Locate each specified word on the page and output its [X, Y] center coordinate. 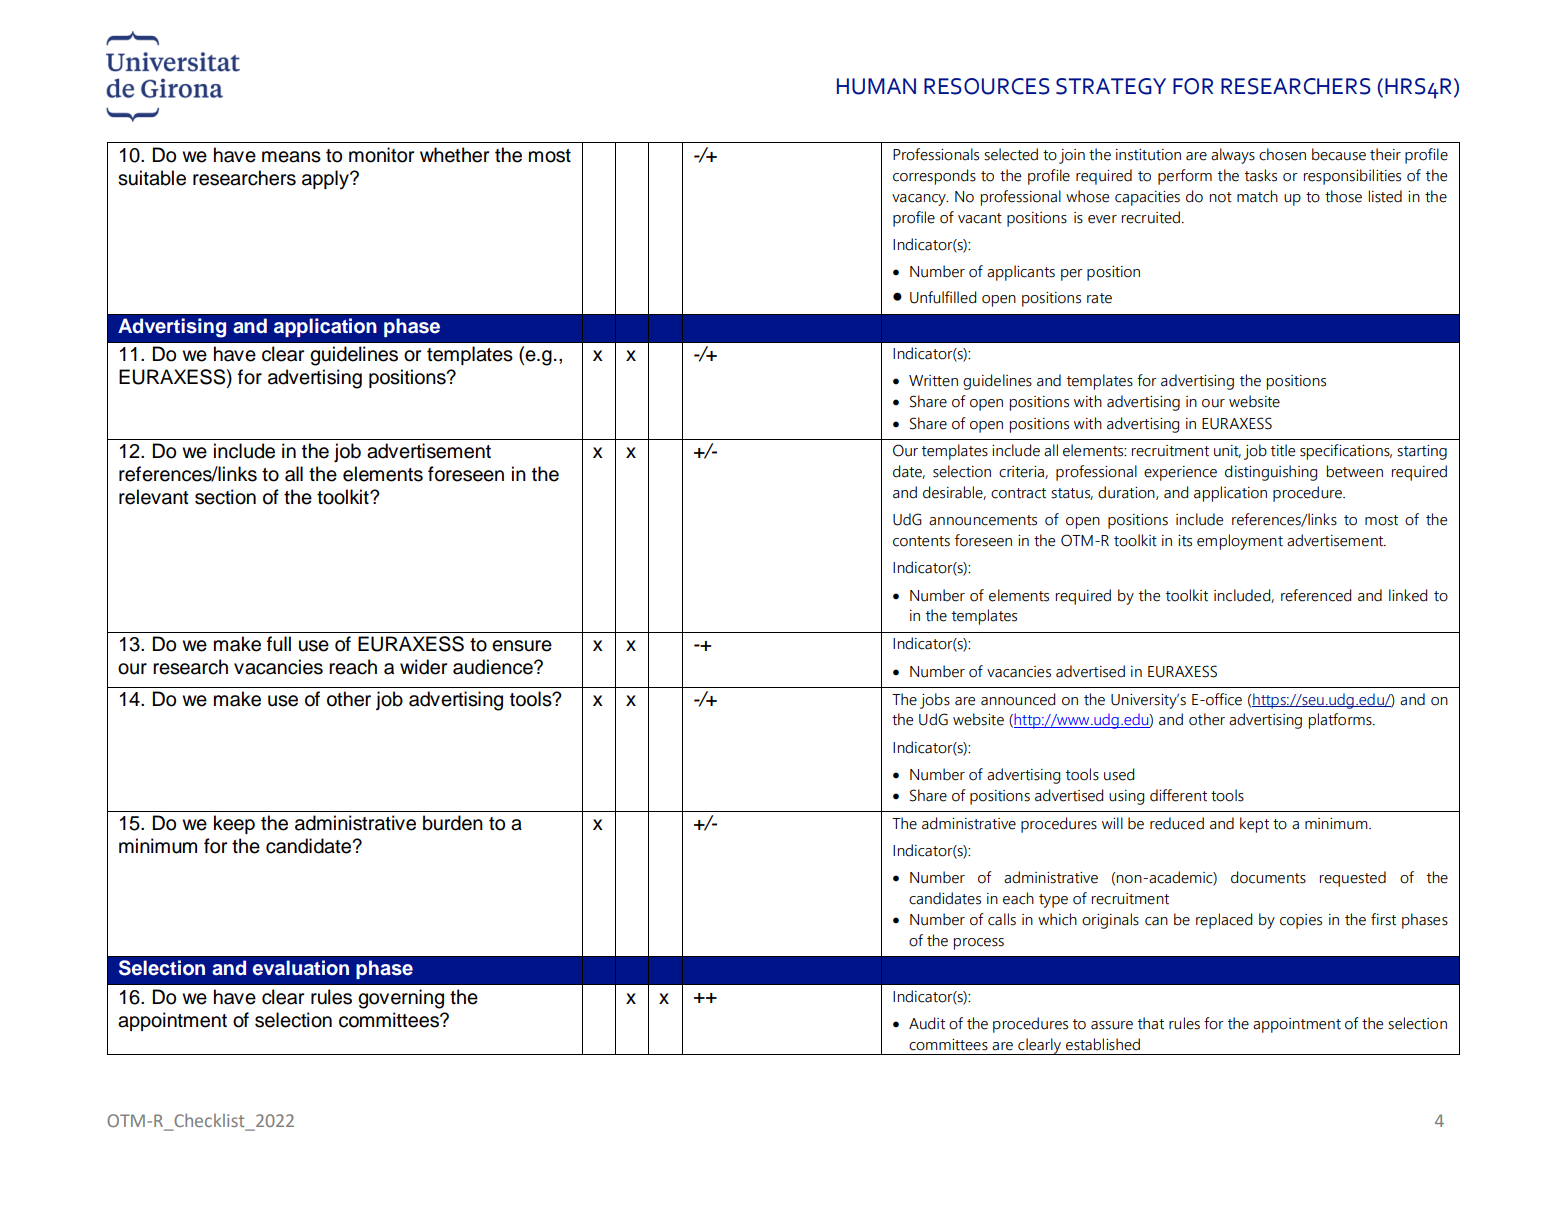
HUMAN [876, 86]
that [1151, 1023]
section [225, 497]
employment [1240, 542]
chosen [1282, 154]
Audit [927, 1023]
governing [401, 999]
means [291, 157]
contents [921, 541]
